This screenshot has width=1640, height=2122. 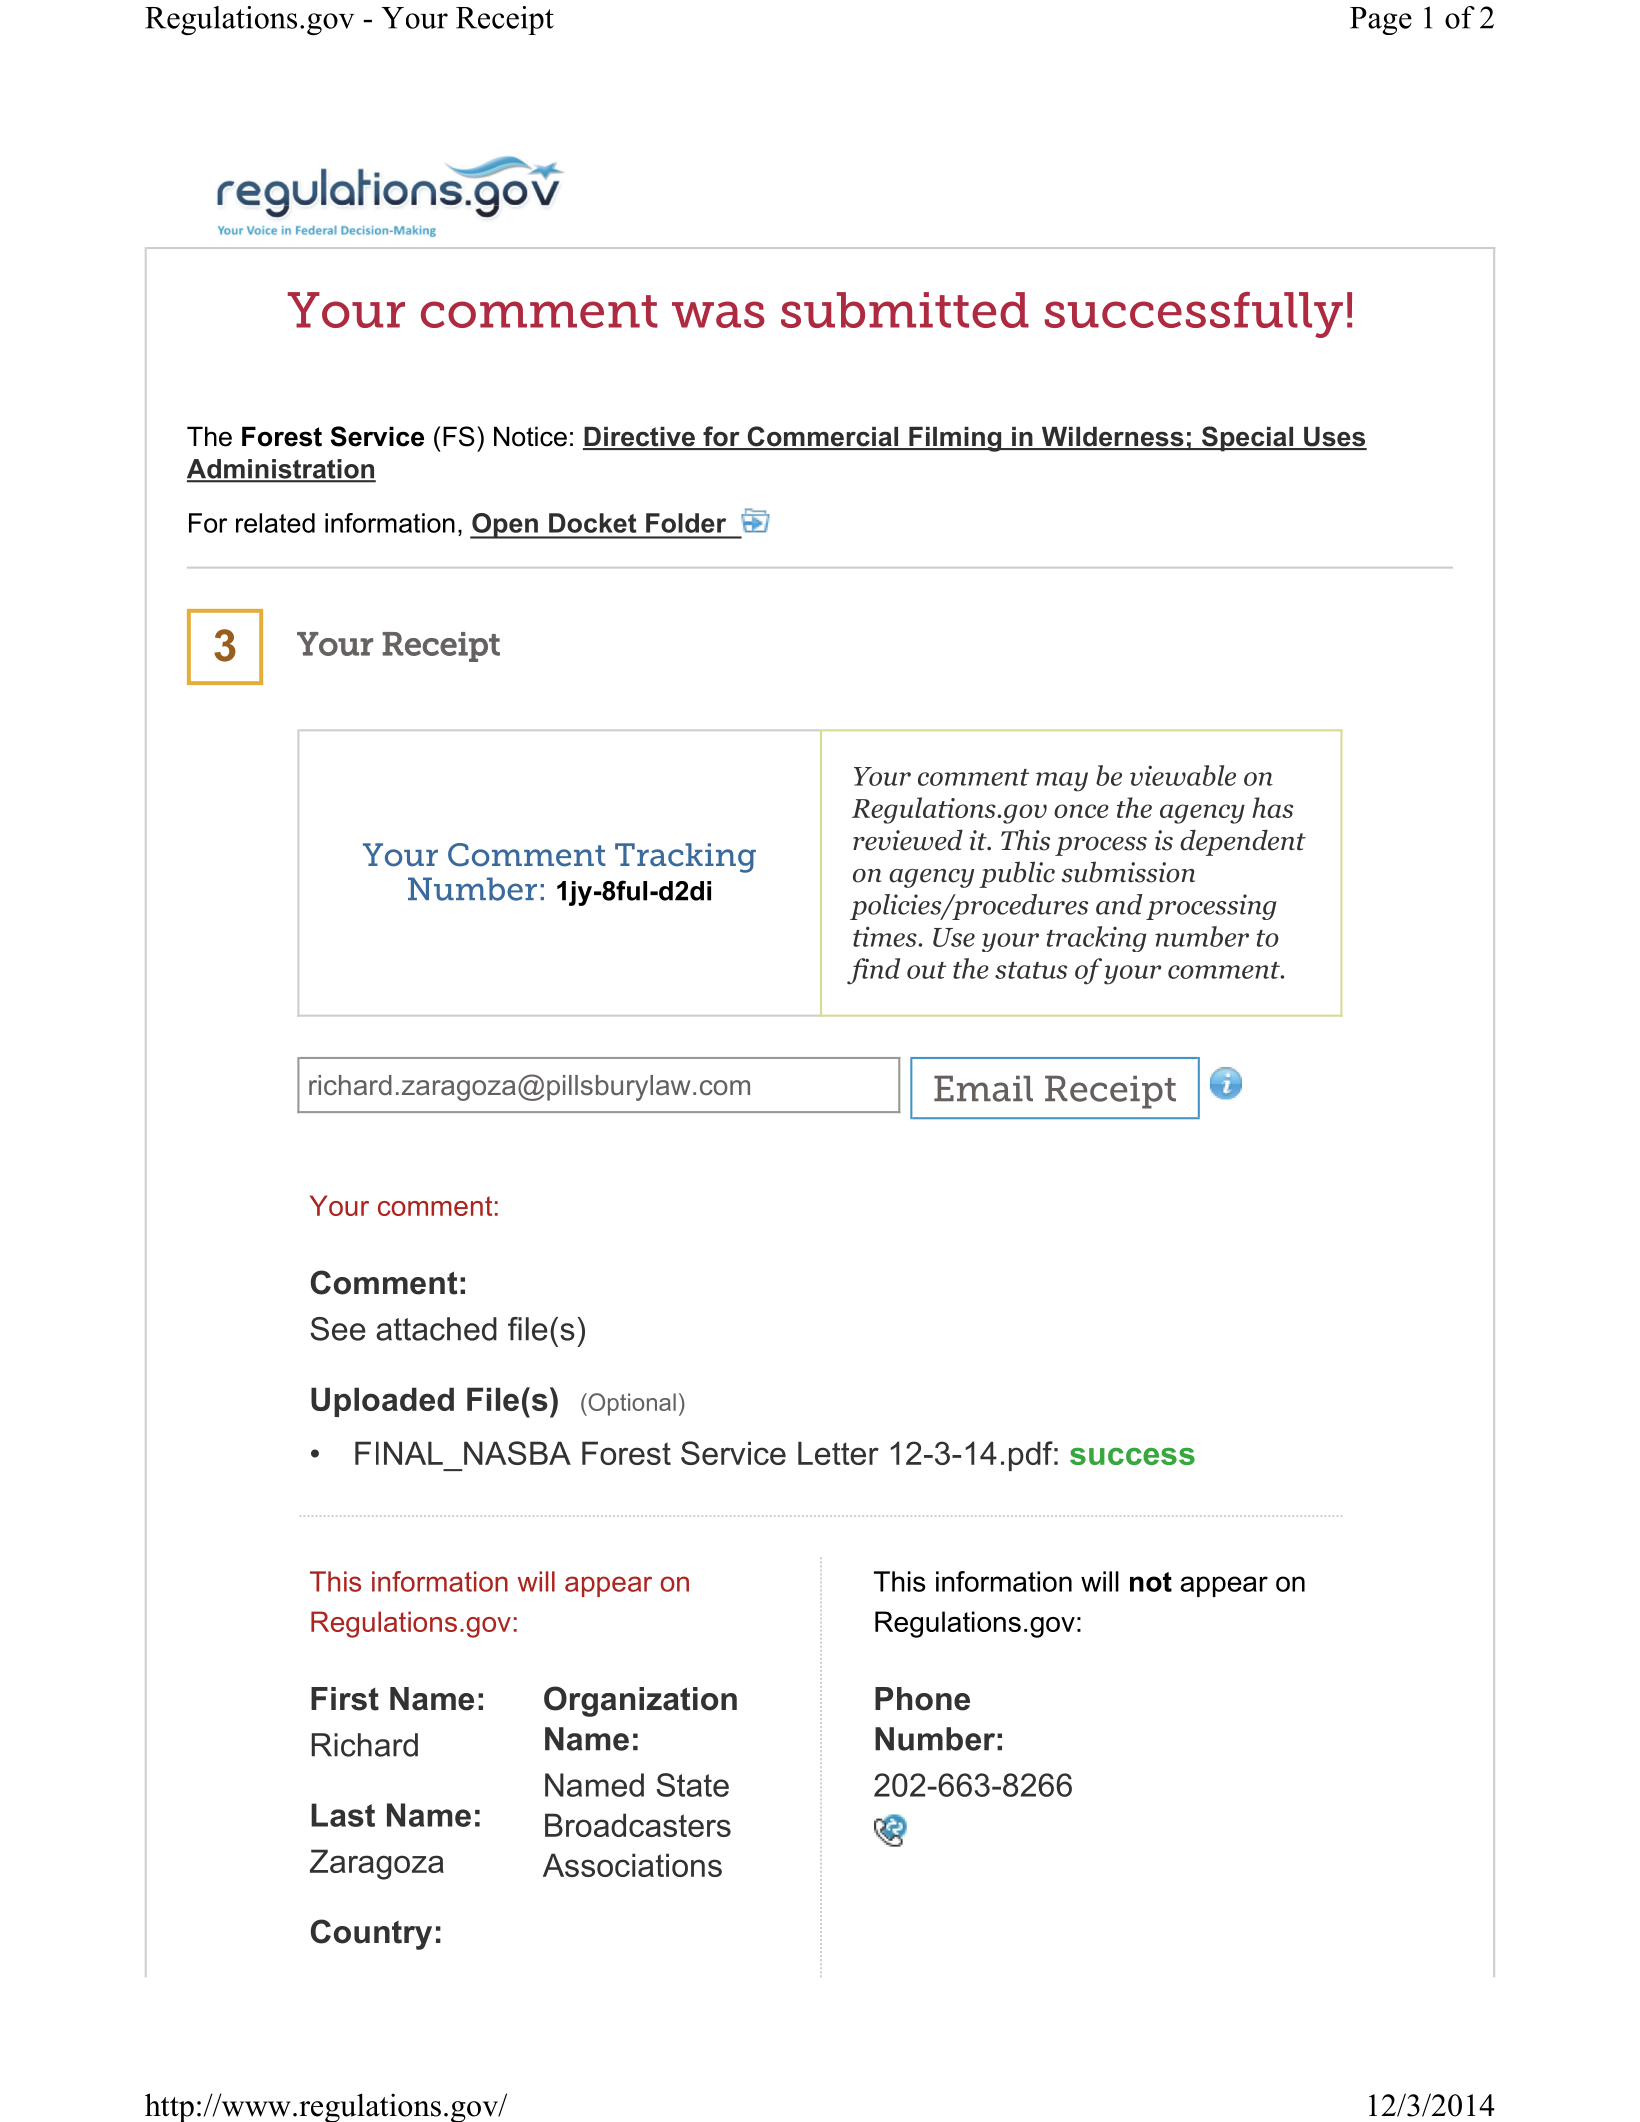 I want to click on Special, so click(x=1248, y=439).
